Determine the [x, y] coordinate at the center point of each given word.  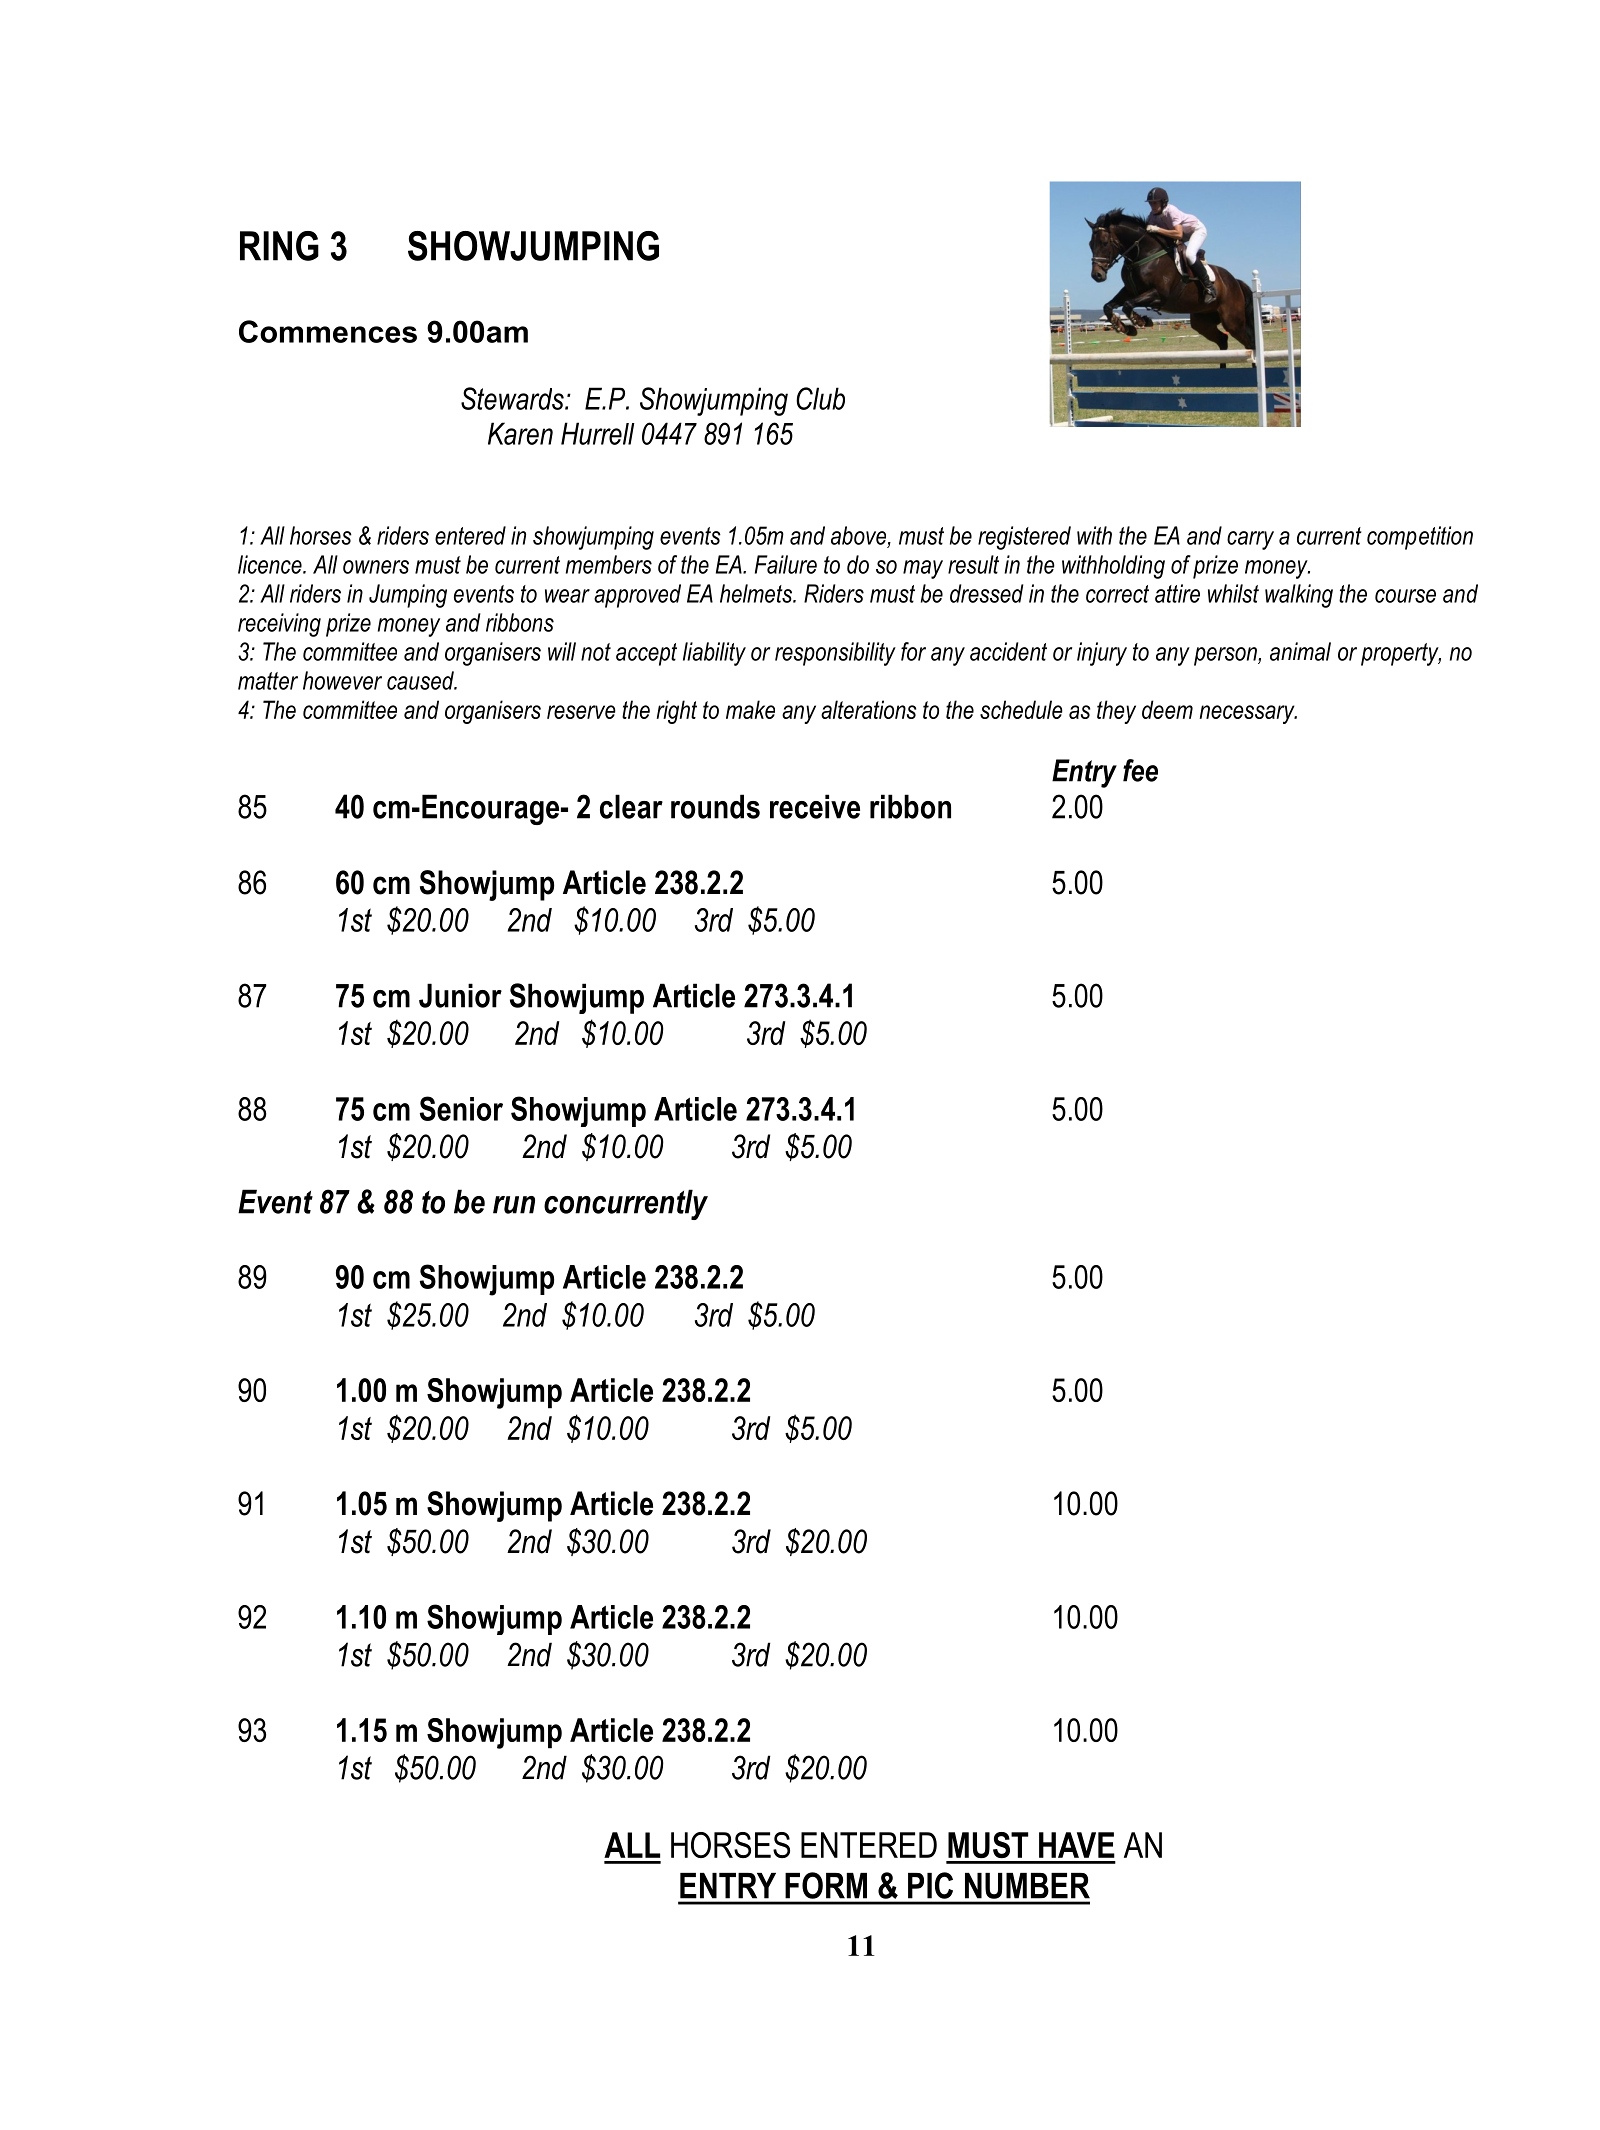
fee [1140, 770]
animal [1300, 651]
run [514, 1205]
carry [1250, 540]
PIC [930, 1885]
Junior [460, 995]
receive [815, 806]
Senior [461, 1108]
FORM [826, 1885]
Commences [328, 331]
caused [421, 680]
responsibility [835, 654]
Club [820, 398]
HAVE [1077, 1845]
